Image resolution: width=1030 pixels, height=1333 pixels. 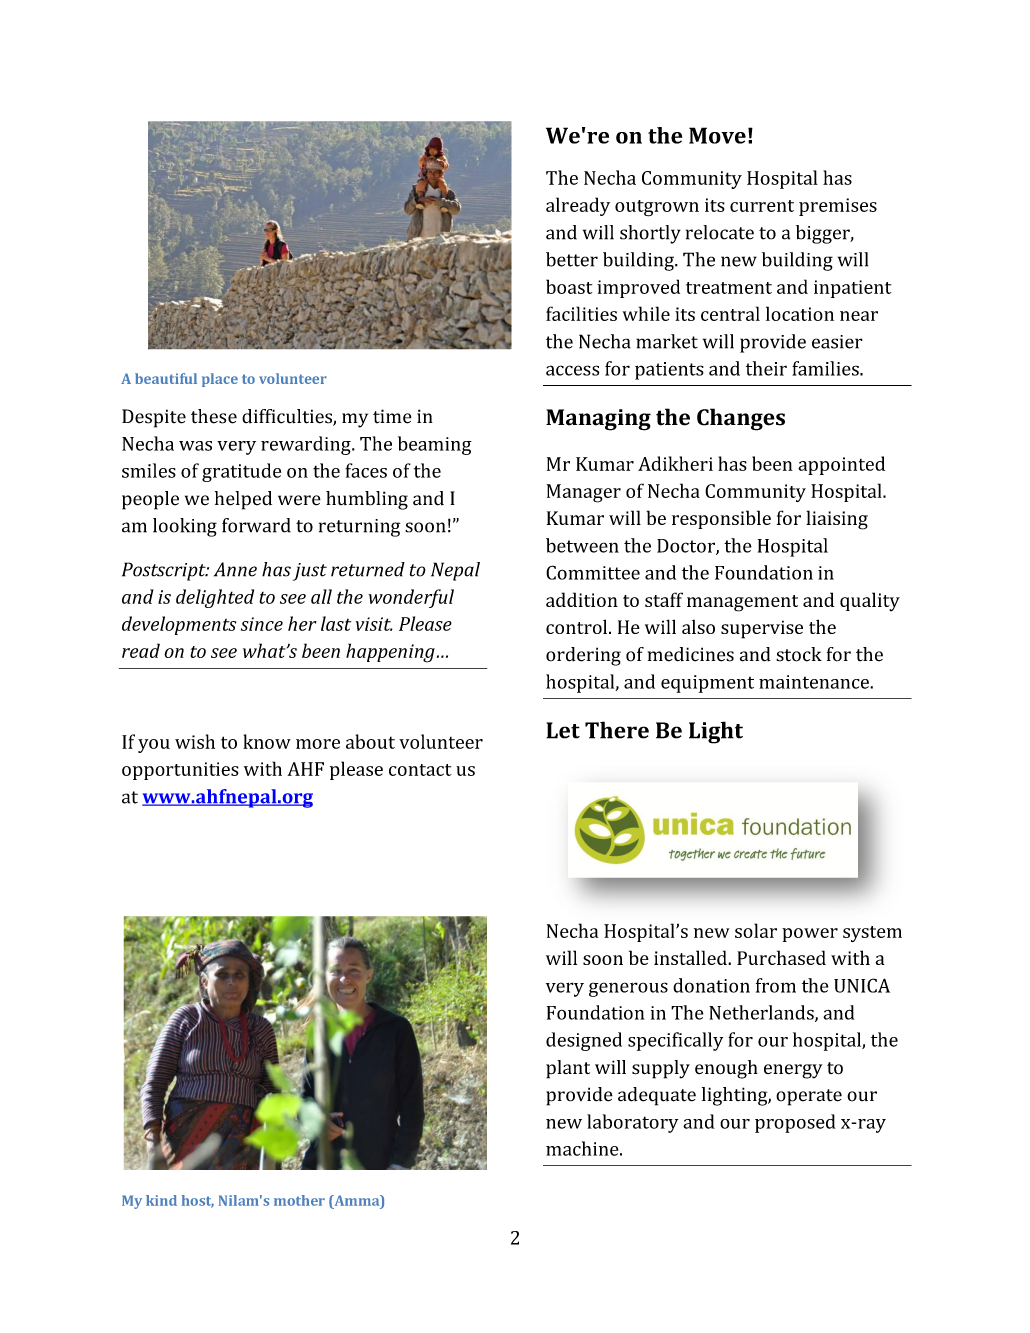 What do you see at coordinates (198, 1201) in the screenshot?
I see `host` at bounding box center [198, 1201].
